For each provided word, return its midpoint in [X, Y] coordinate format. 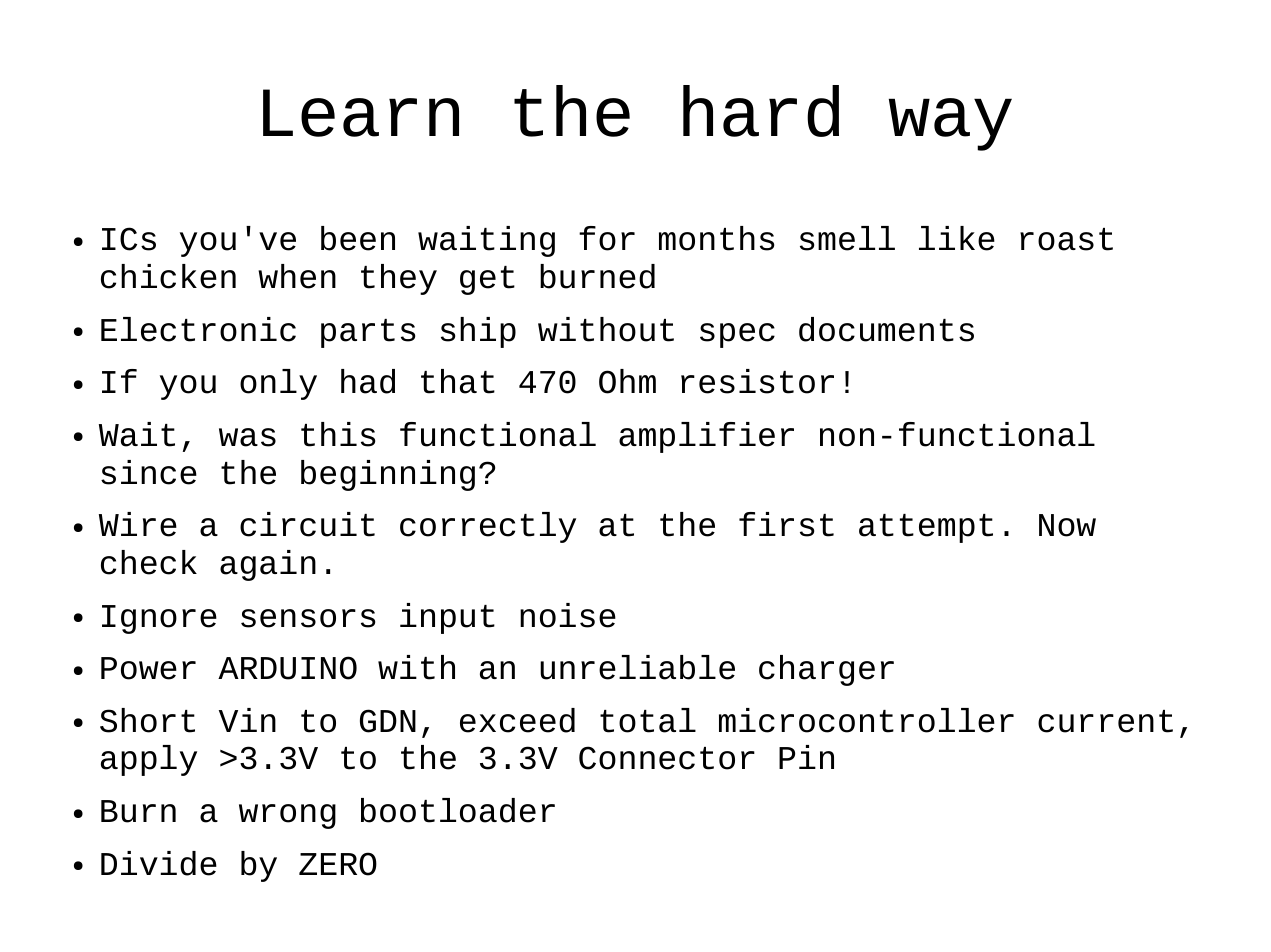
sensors [308, 618]
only [278, 384]
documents [886, 329]
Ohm [627, 381]
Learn [361, 113]
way [950, 124]
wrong [287, 816]
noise [568, 615]
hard [761, 111]
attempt [926, 528]
